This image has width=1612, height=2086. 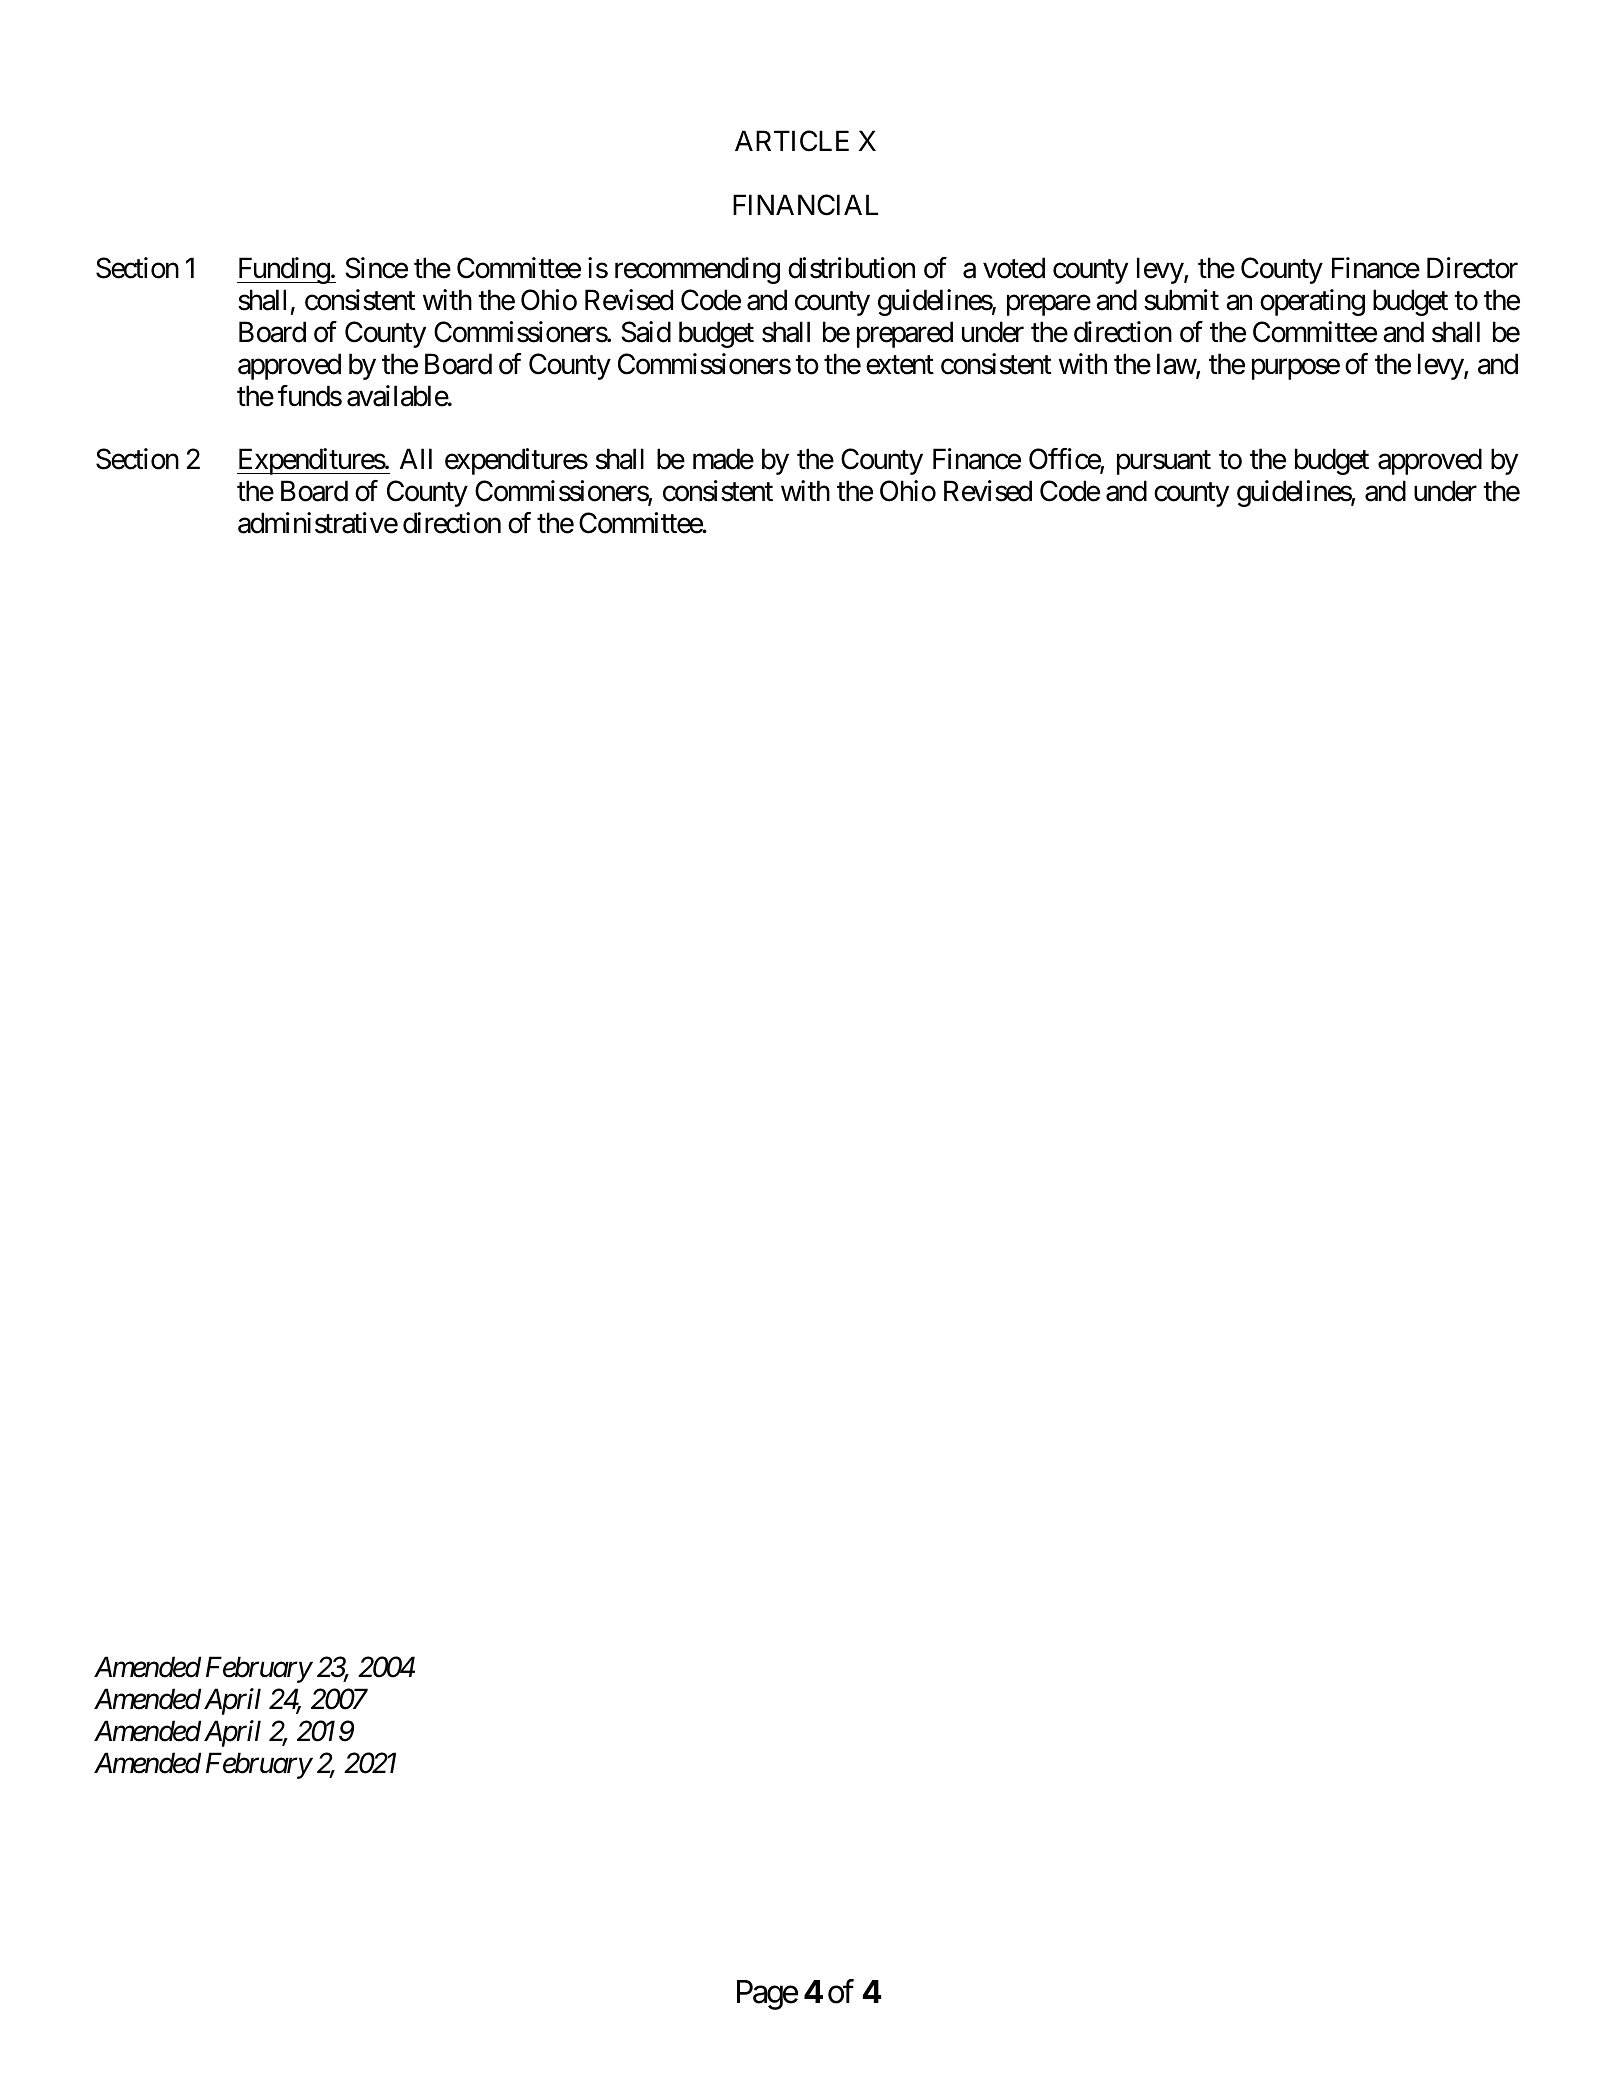 What do you see at coordinates (792, 141) in the image?
I see `ARTICLE` at bounding box center [792, 141].
